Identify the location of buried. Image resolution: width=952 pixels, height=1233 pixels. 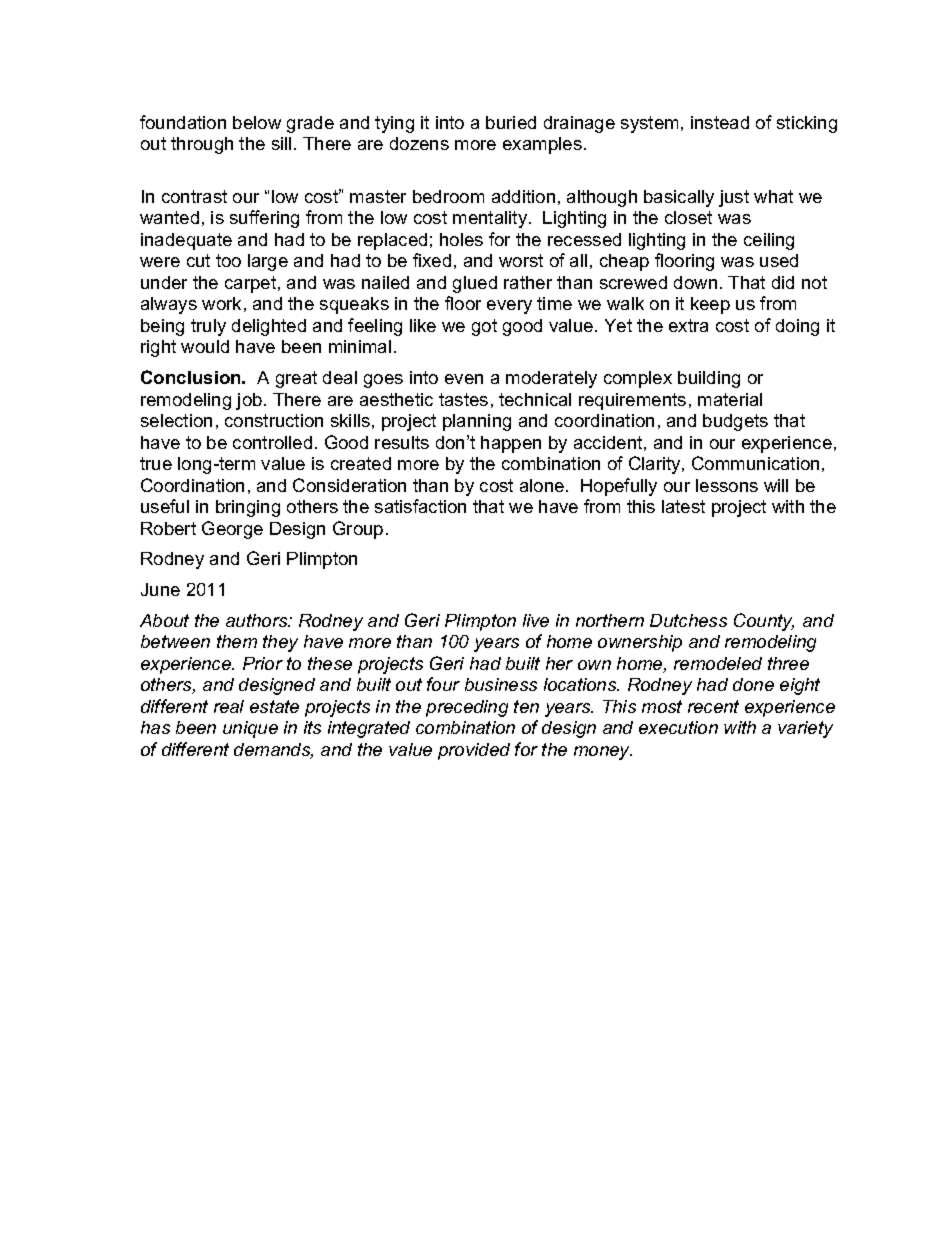
(511, 122).
